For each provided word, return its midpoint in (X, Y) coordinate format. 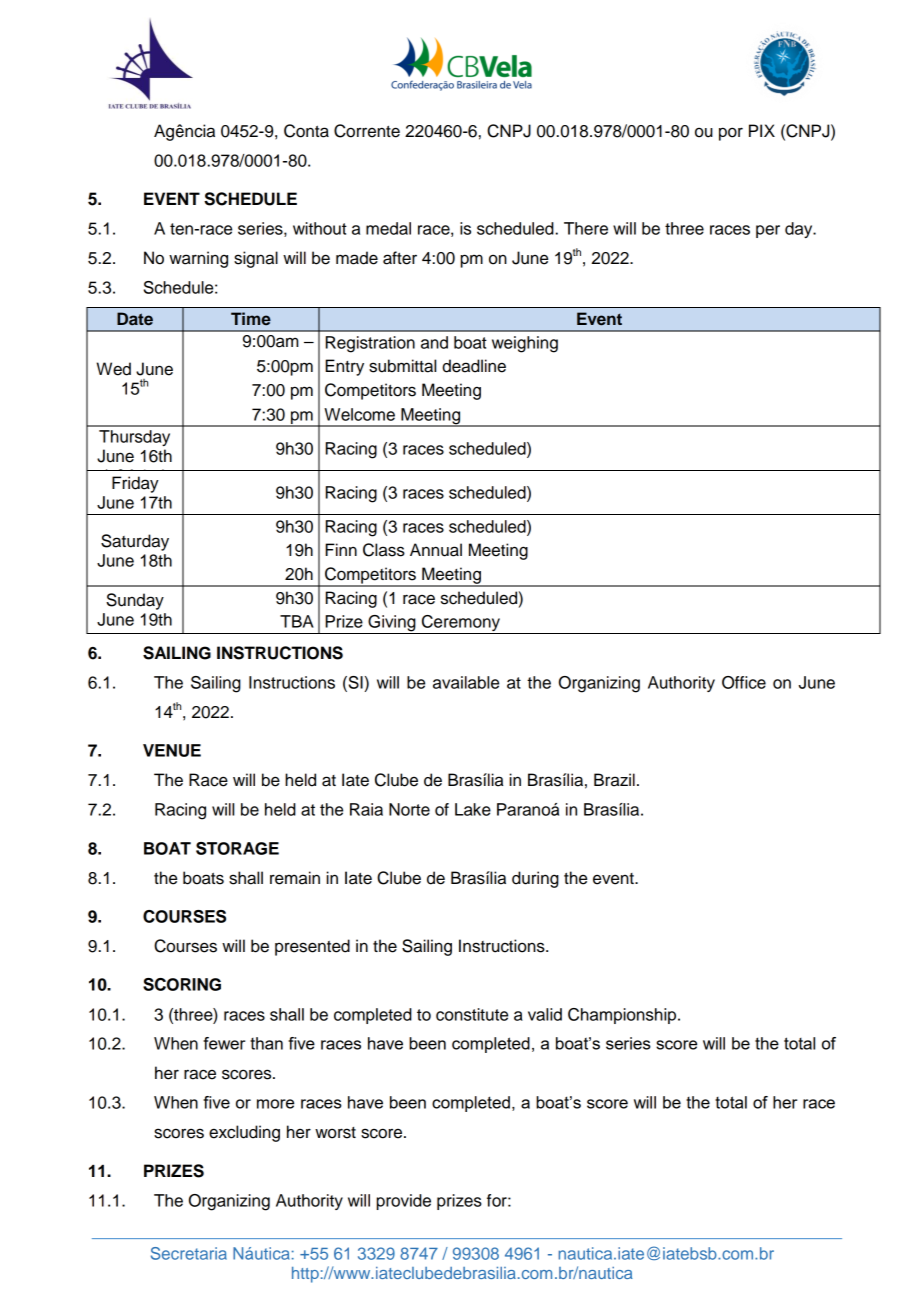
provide (404, 1202)
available (466, 682)
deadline (474, 366)
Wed (113, 369)
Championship (623, 1016)
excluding (244, 1133)
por (731, 134)
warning (198, 259)
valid (545, 1014)
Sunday (135, 601)
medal (388, 228)
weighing (525, 344)
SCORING (182, 984)
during (535, 879)
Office (744, 682)
